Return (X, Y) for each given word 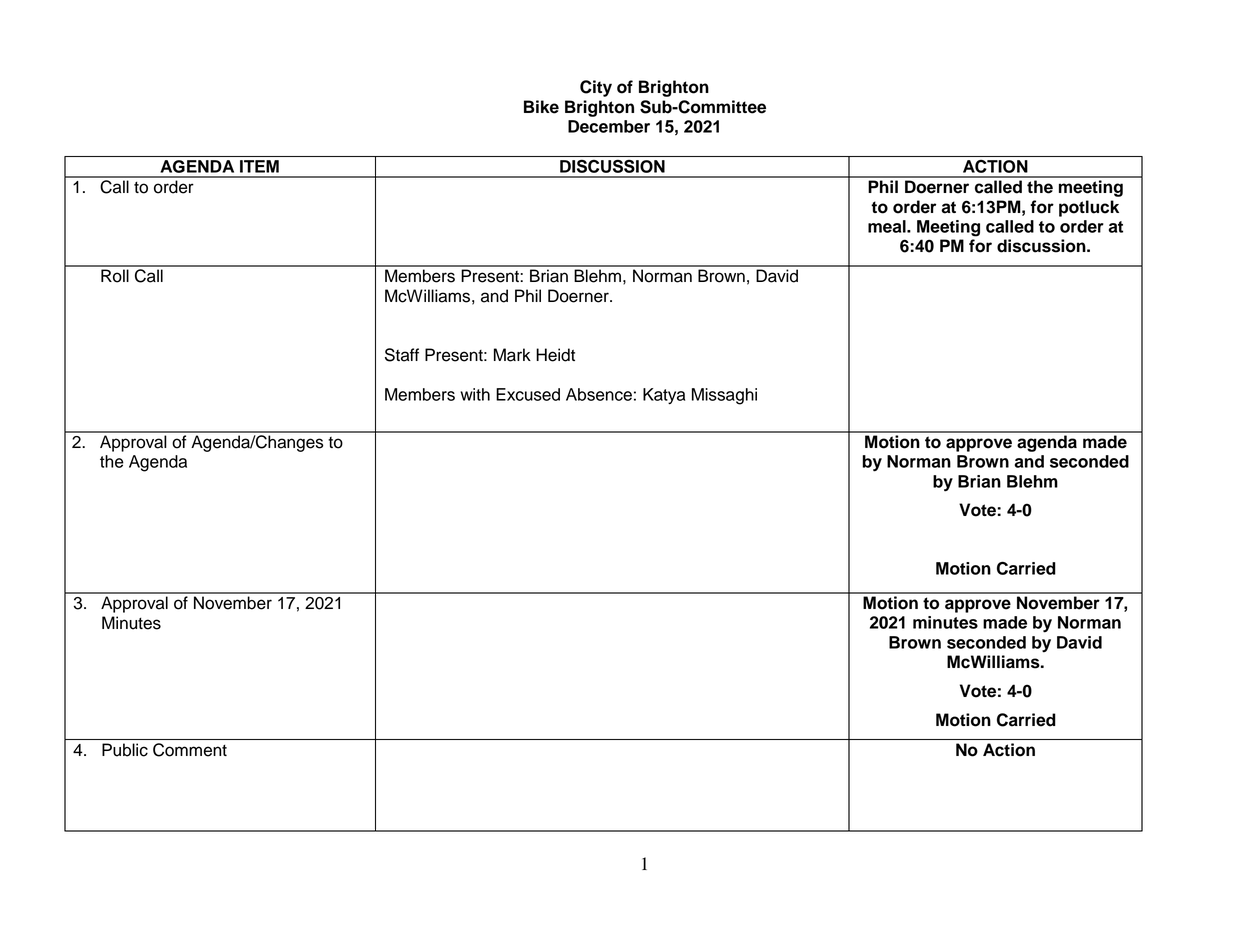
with (475, 394)
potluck (1089, 208)
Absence (599, 394)
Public (125, 750)
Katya (664, 396)
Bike (541, 107)
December (609, 126)
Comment (190, 750)
